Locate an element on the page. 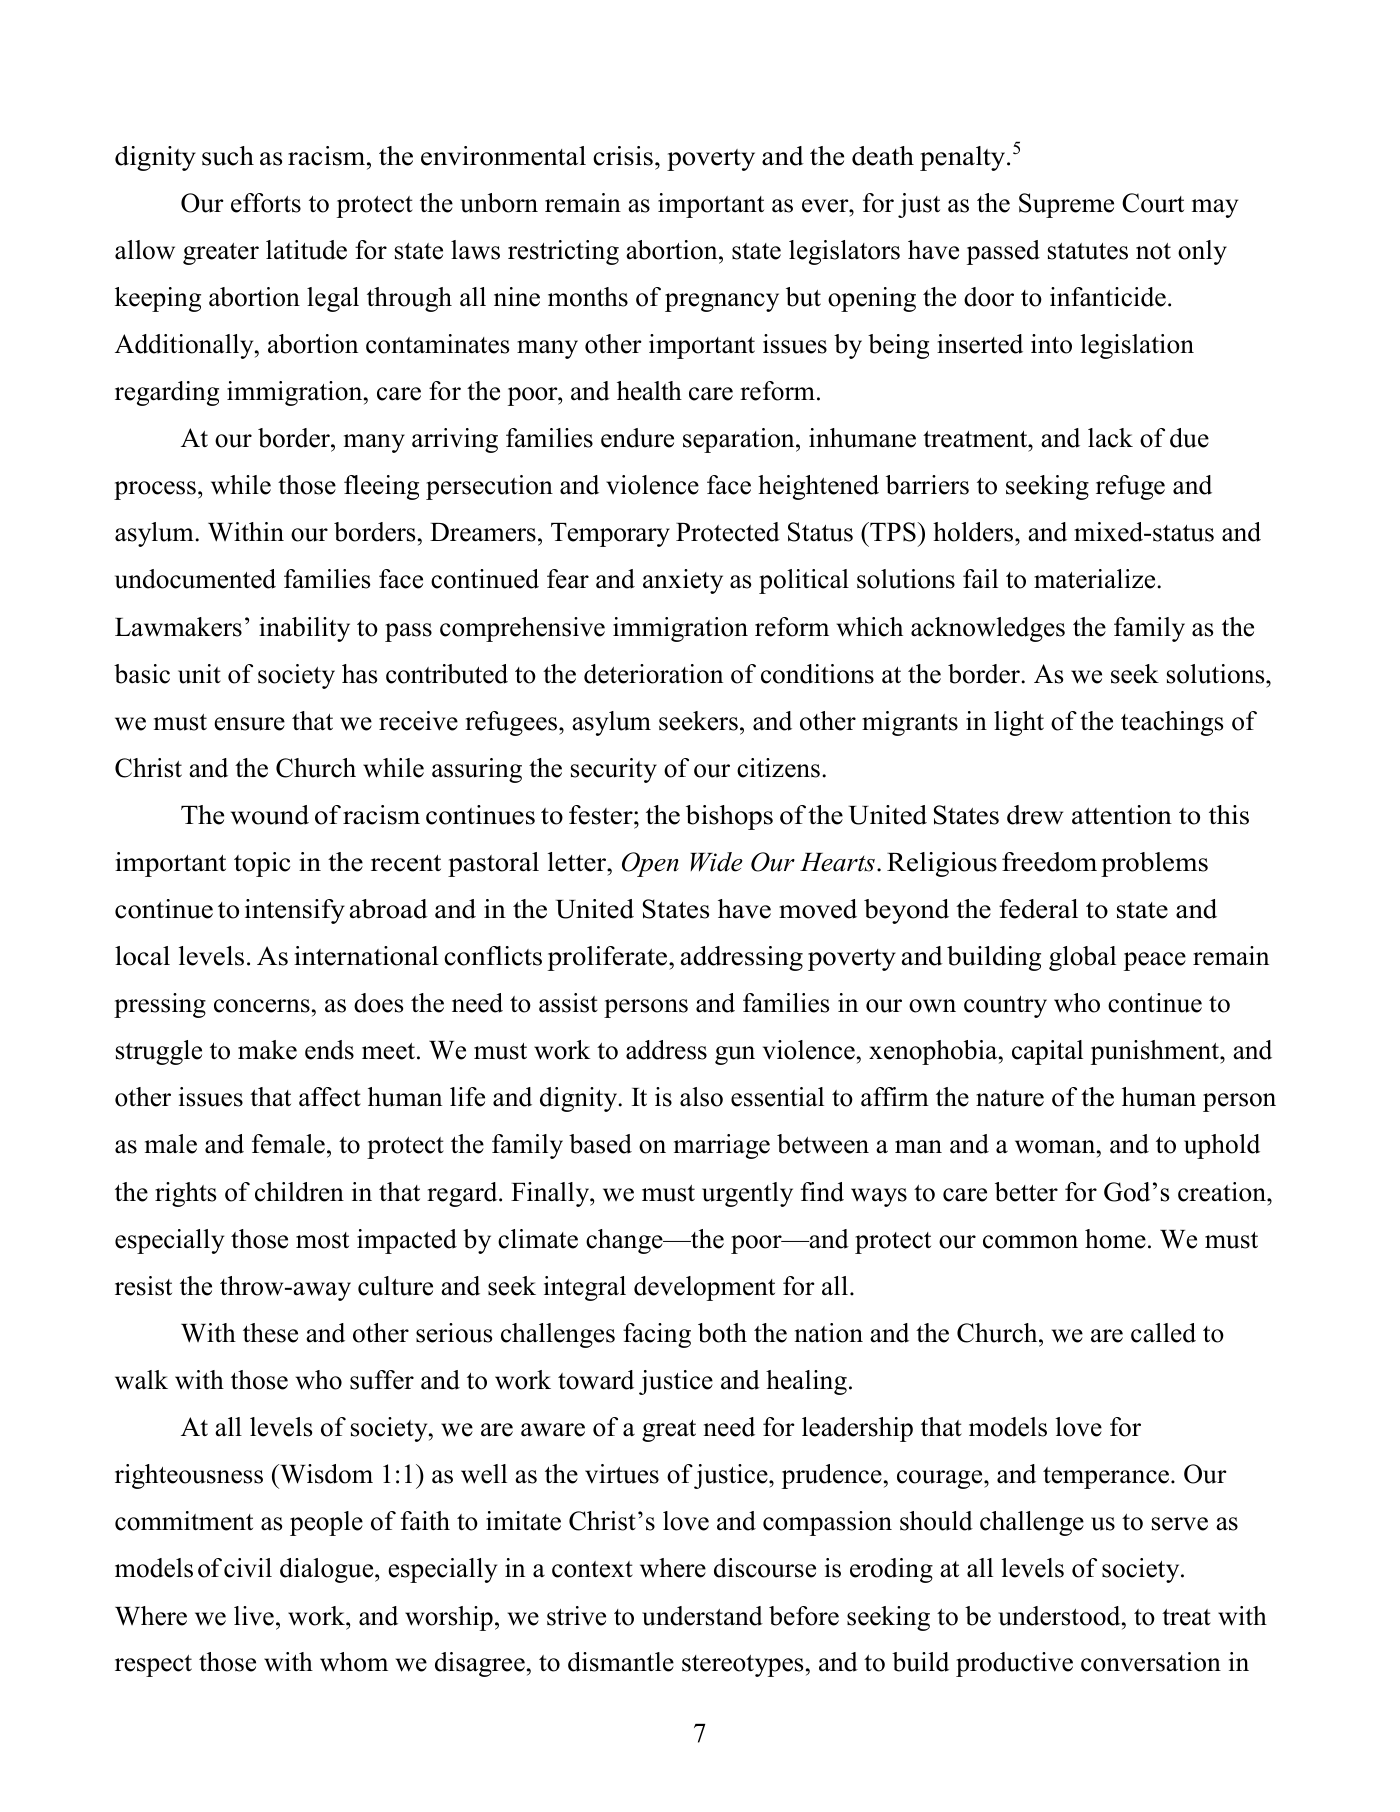 This document has width=1400, height=1812. efforts is located at coordinates (266, 203).
